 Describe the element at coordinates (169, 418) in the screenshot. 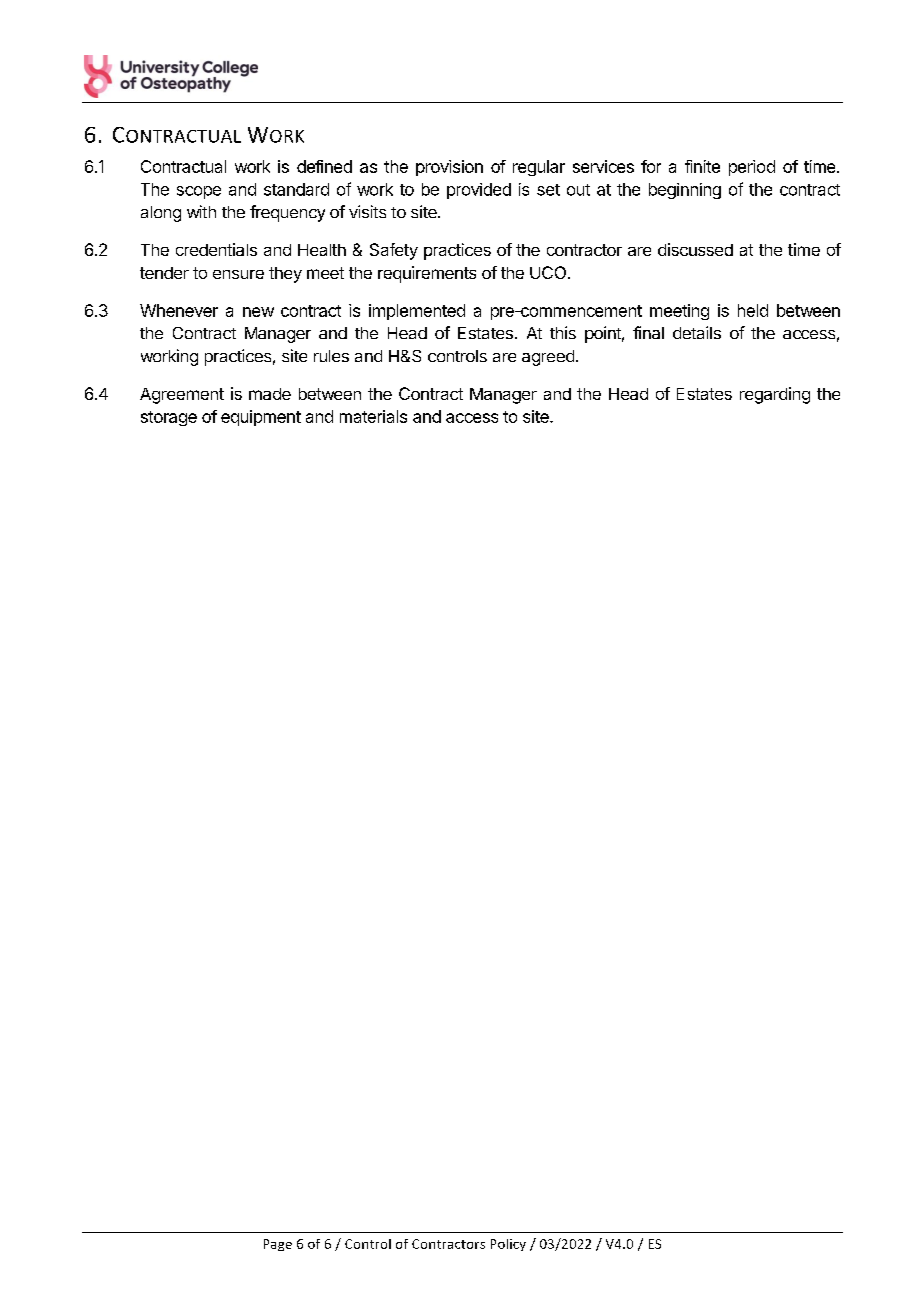

I see `storage` at that location.
